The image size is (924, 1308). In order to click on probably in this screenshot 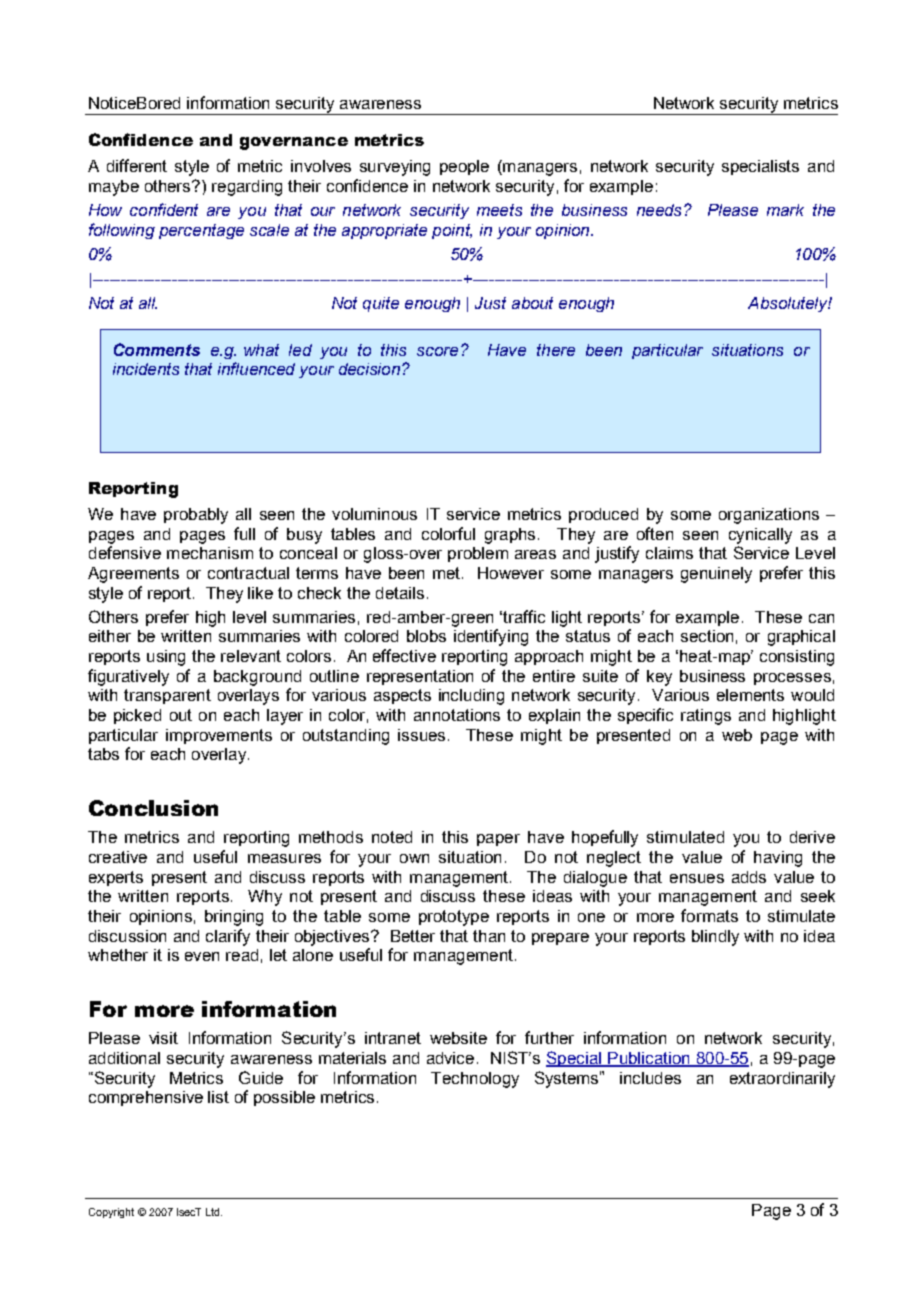, I will do `click(196, 516)`.
